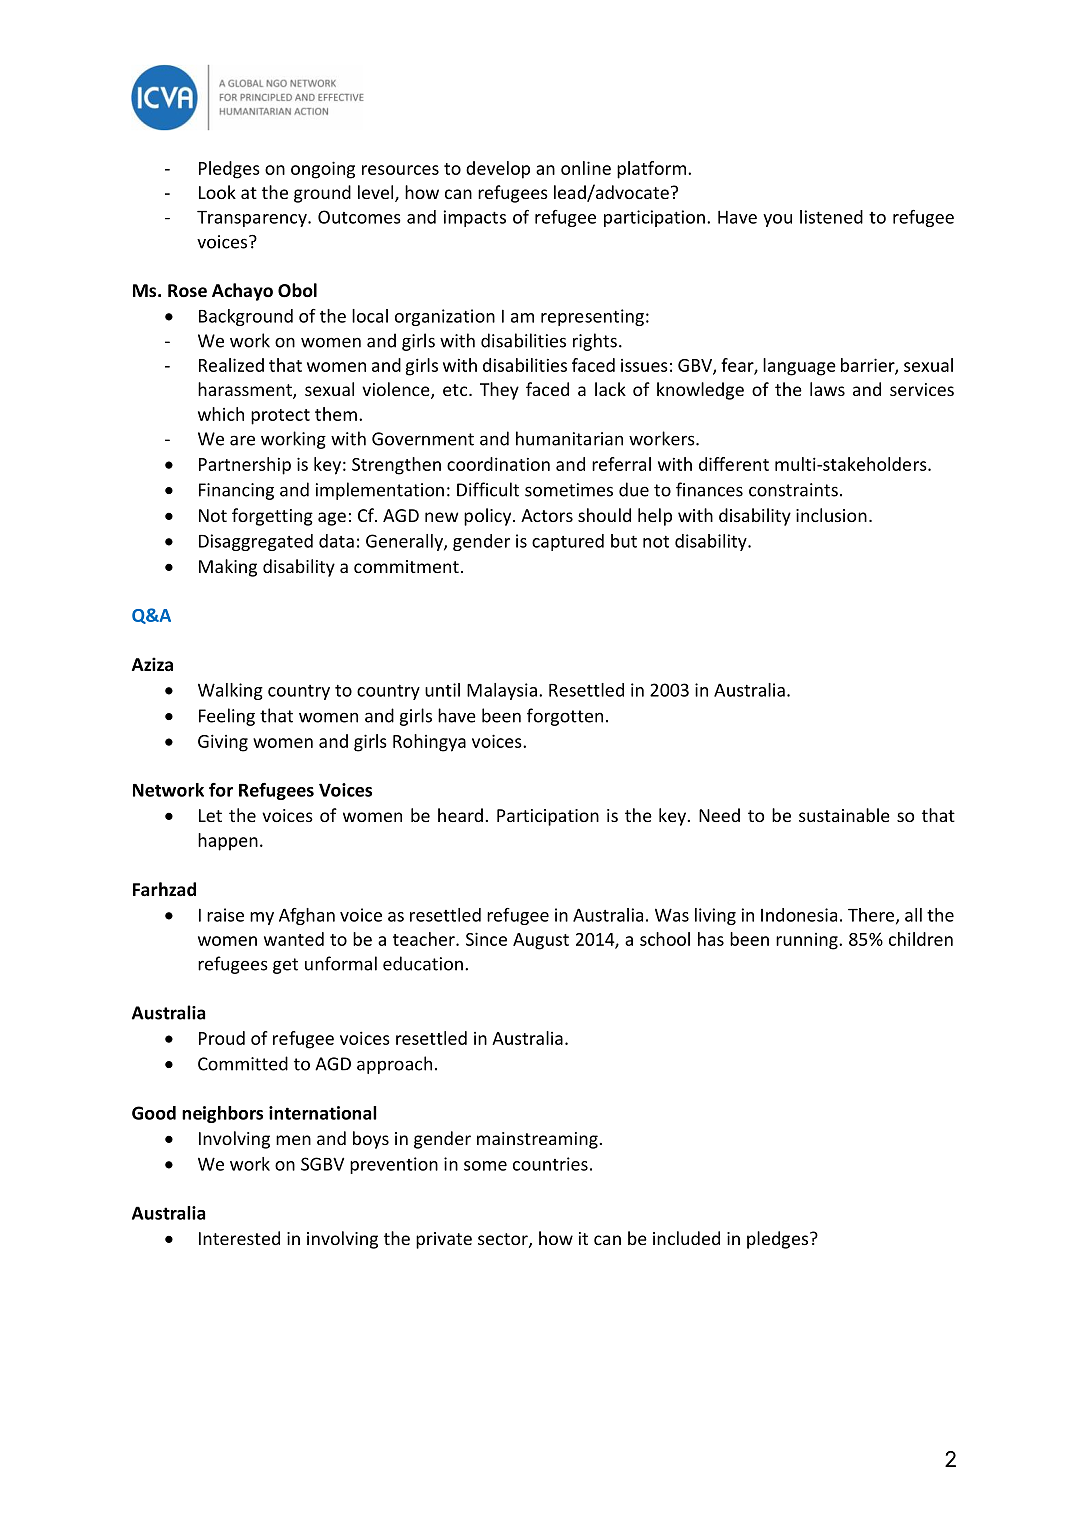 The height and width of the document is (1536, 1086). Describe the element at coordinates (569, 438) in the document. I see `humanitarian` at that location.
